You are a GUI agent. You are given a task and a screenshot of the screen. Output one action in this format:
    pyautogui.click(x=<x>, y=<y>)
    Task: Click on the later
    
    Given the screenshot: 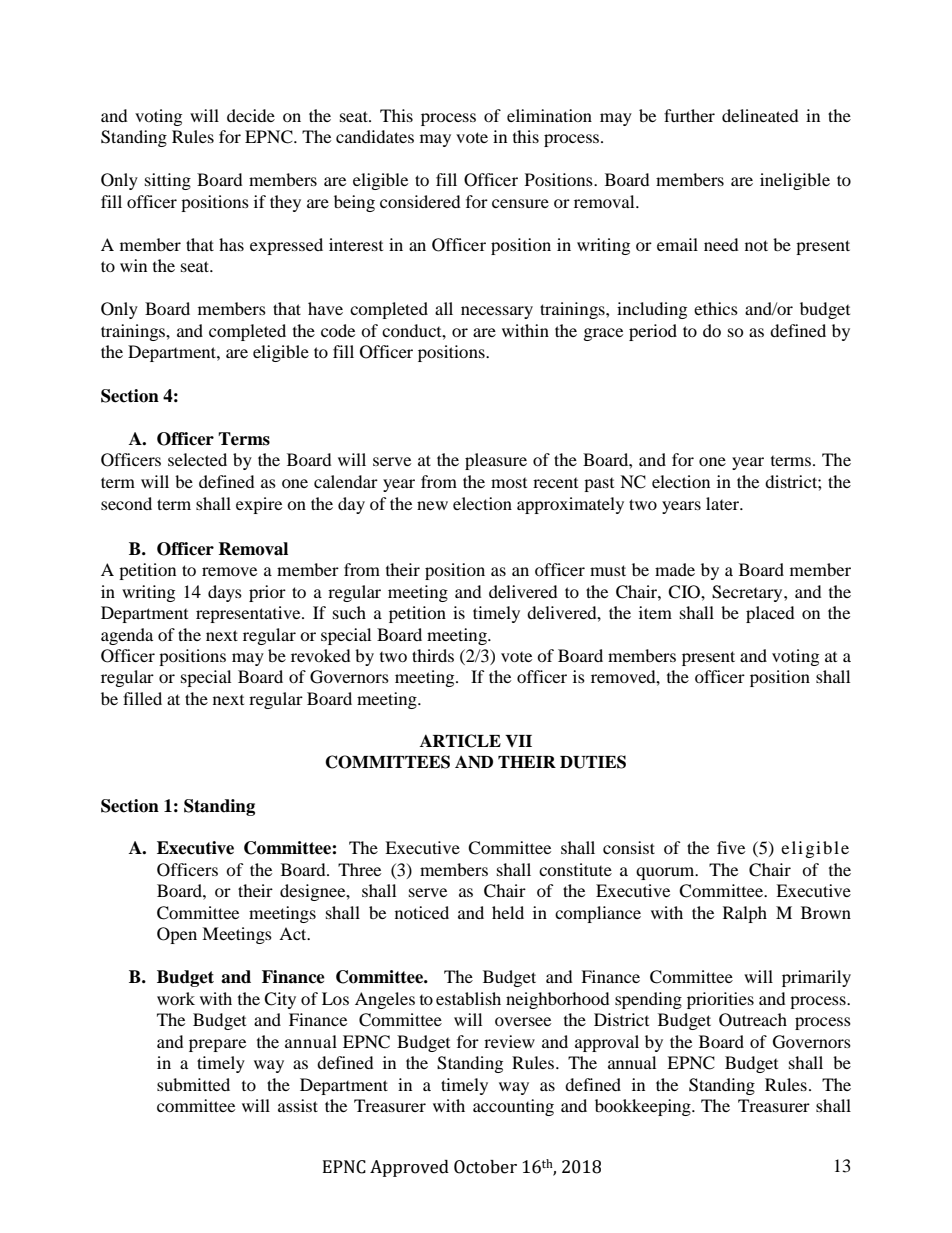 What is the action you would take?
    pyautogui.click(x=724, y=503)
